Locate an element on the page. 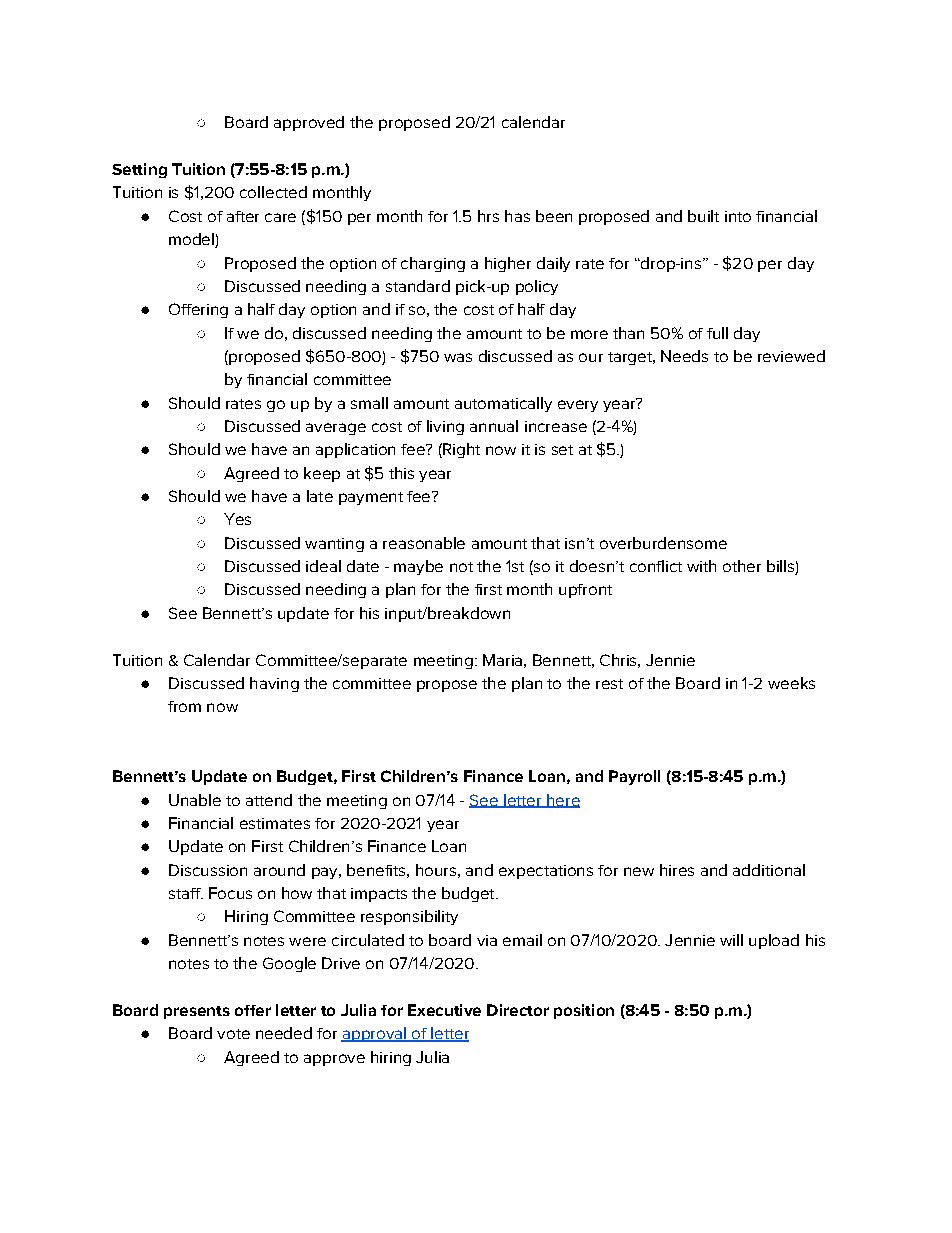  Yes is located at coordinates (237, 519).
